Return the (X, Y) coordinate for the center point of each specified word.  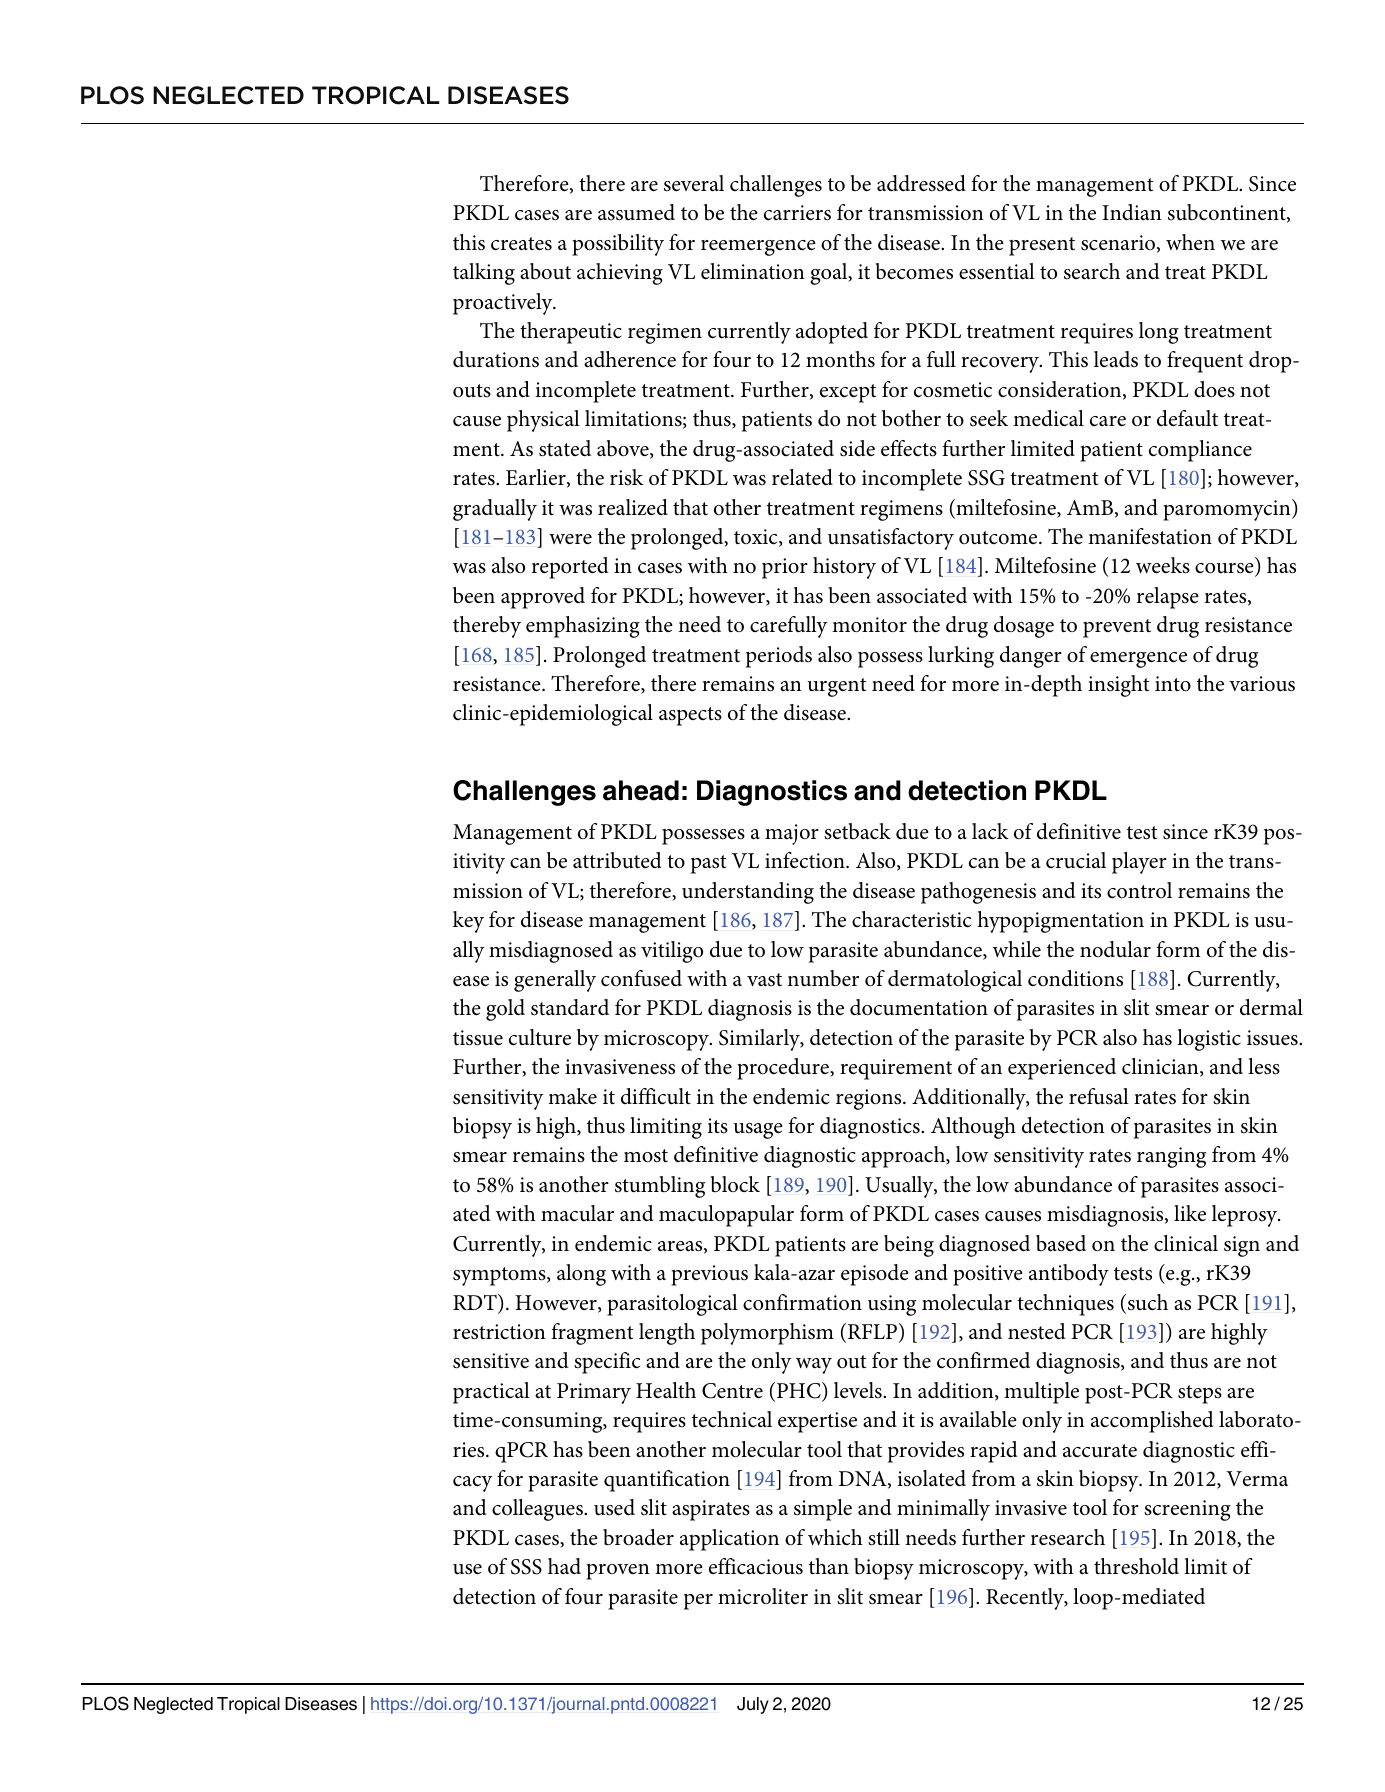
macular (577, 1213)
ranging (1171, 1157)
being (909, 1246)
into (1173, 684)
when (1190, 242)
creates (521, 244)
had (564, 1566)
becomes (914, 271)
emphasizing (583, 627)
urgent (836, 687)
